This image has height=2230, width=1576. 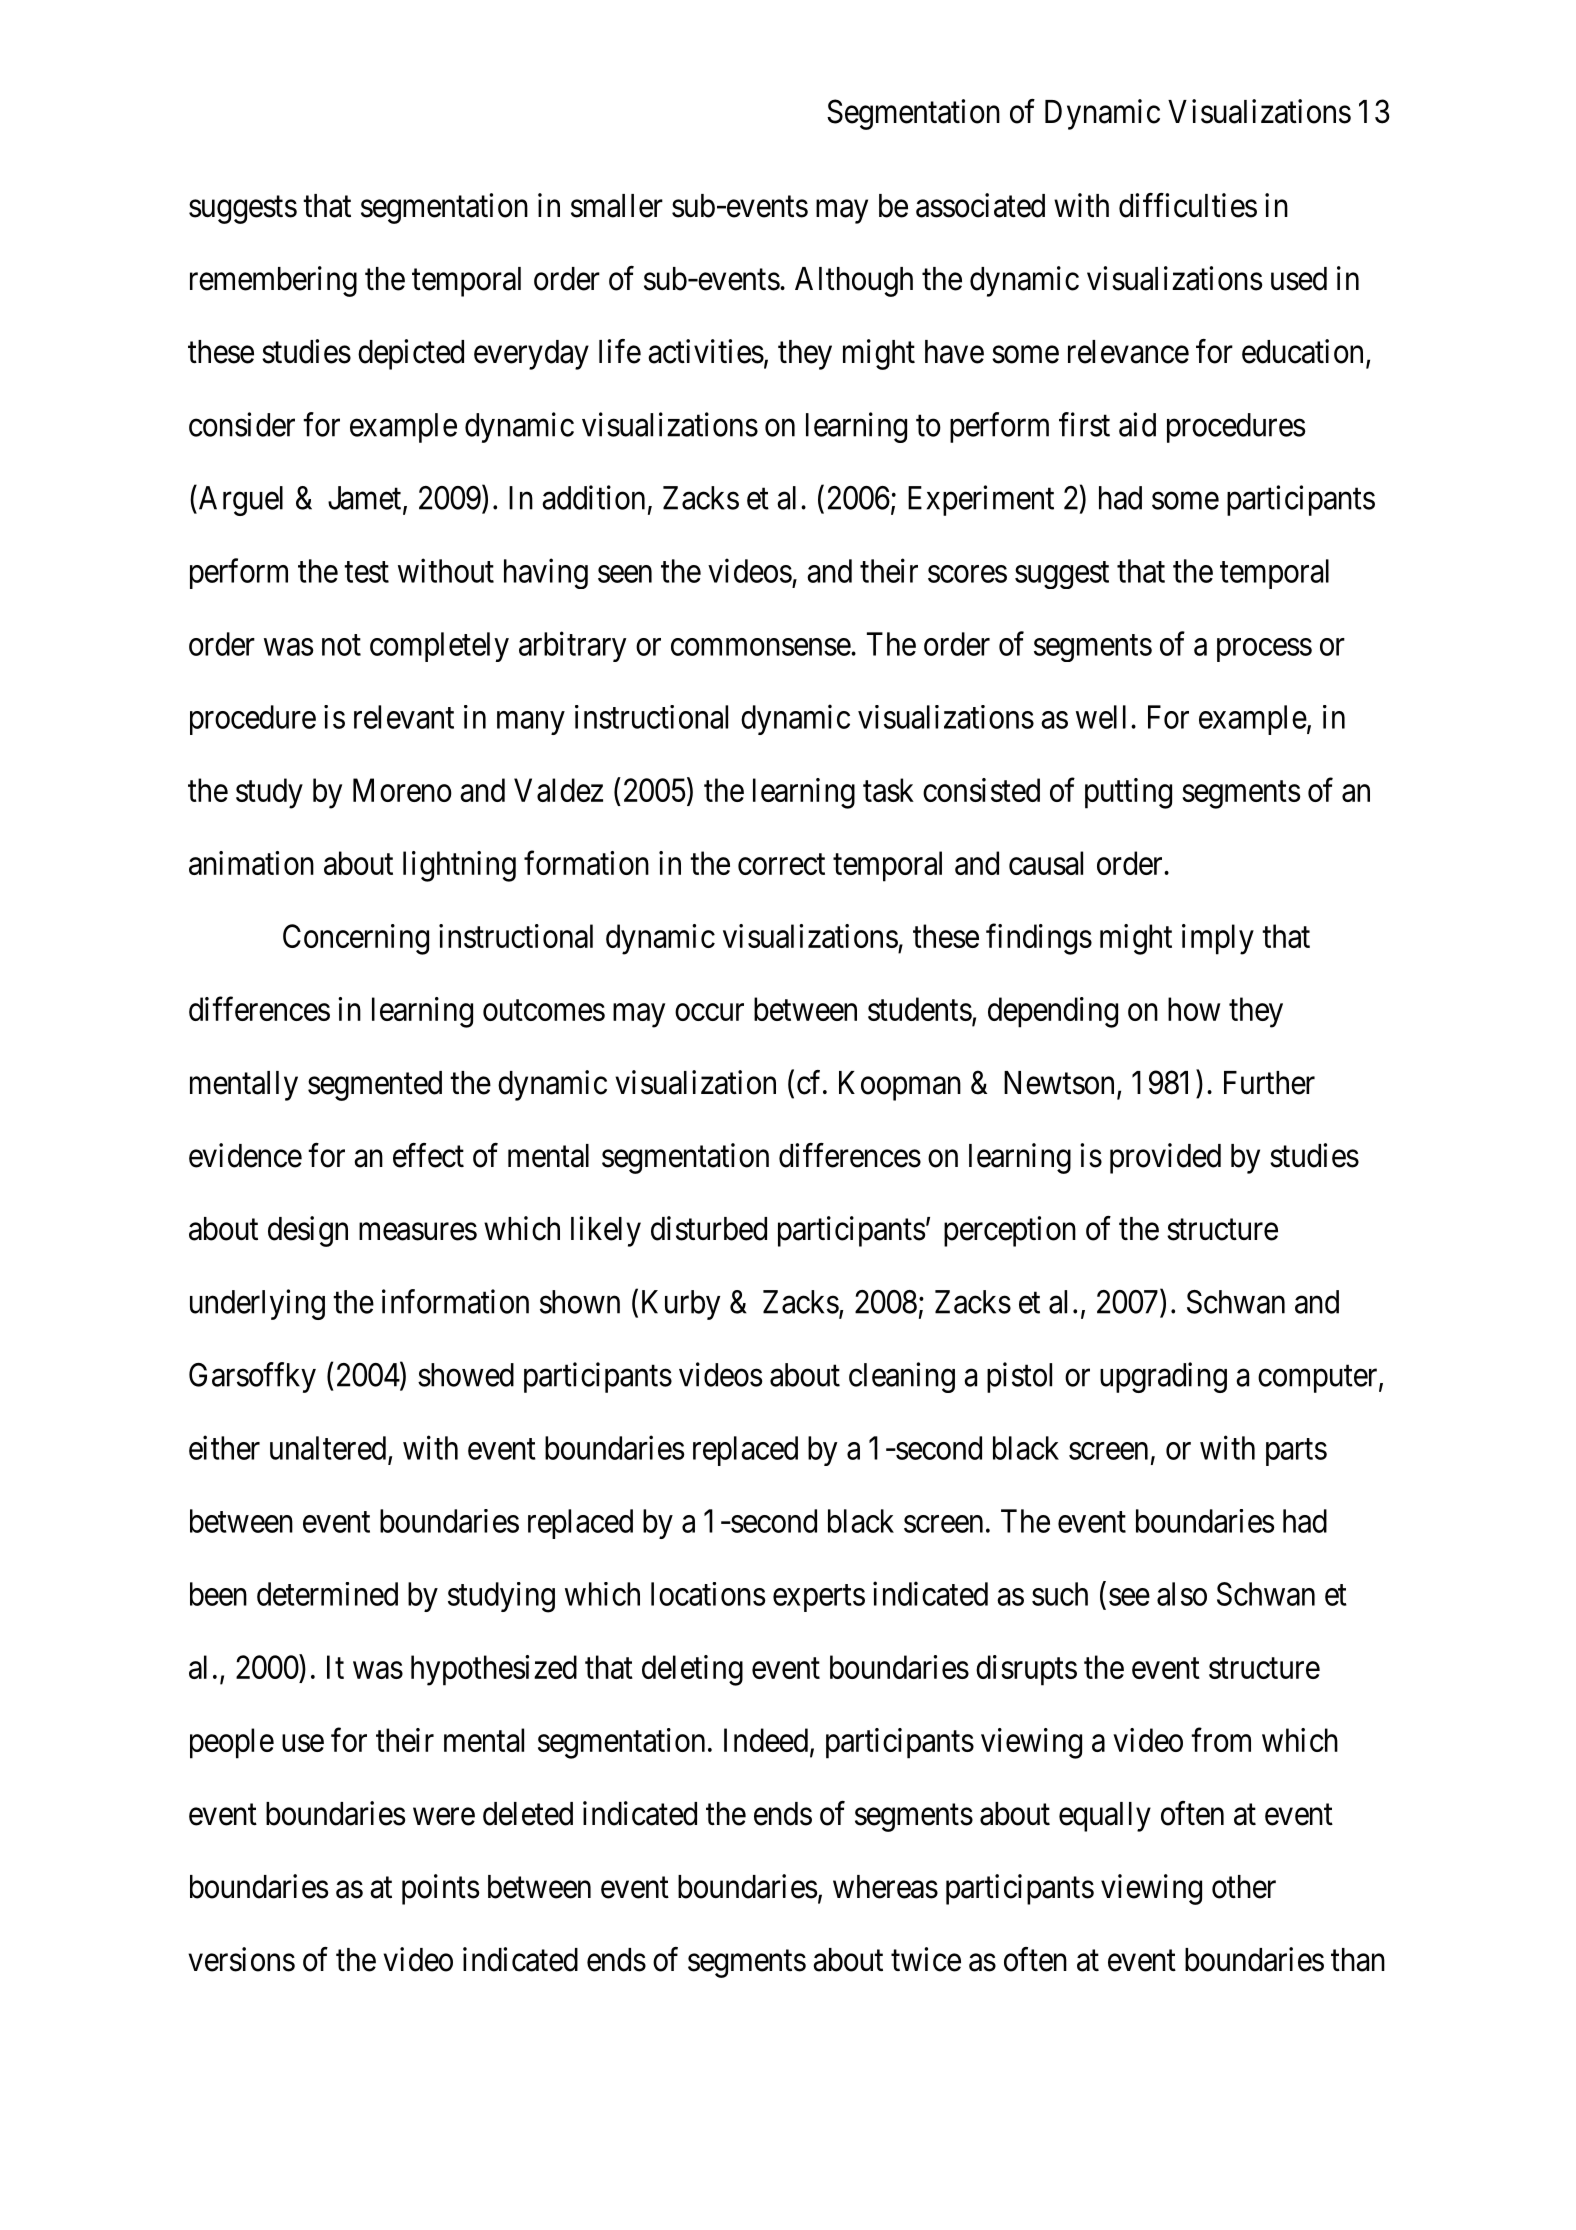 What do you see at coordinates (854, 282) in the image?
I see `Although` at bounding box center [854, 282].
